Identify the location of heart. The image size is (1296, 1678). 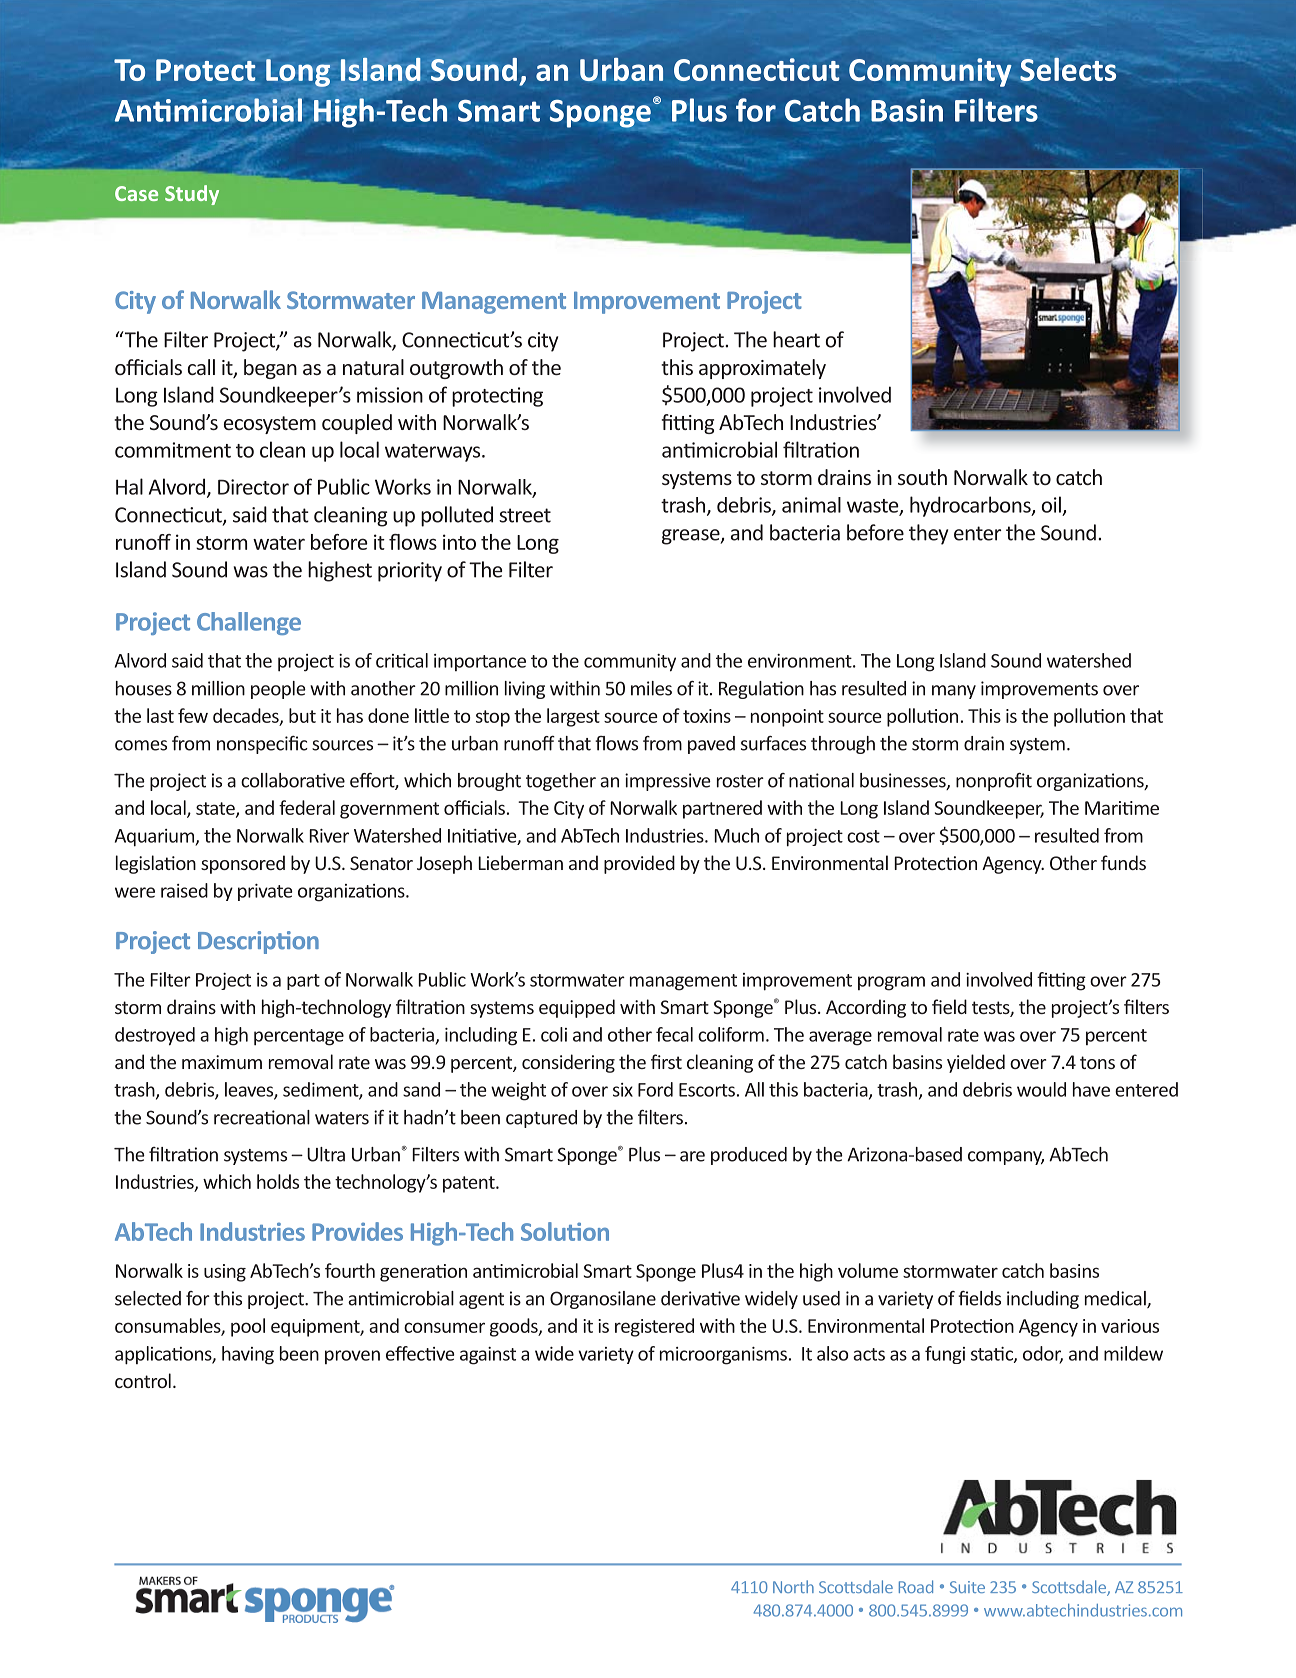
(796, 339).
